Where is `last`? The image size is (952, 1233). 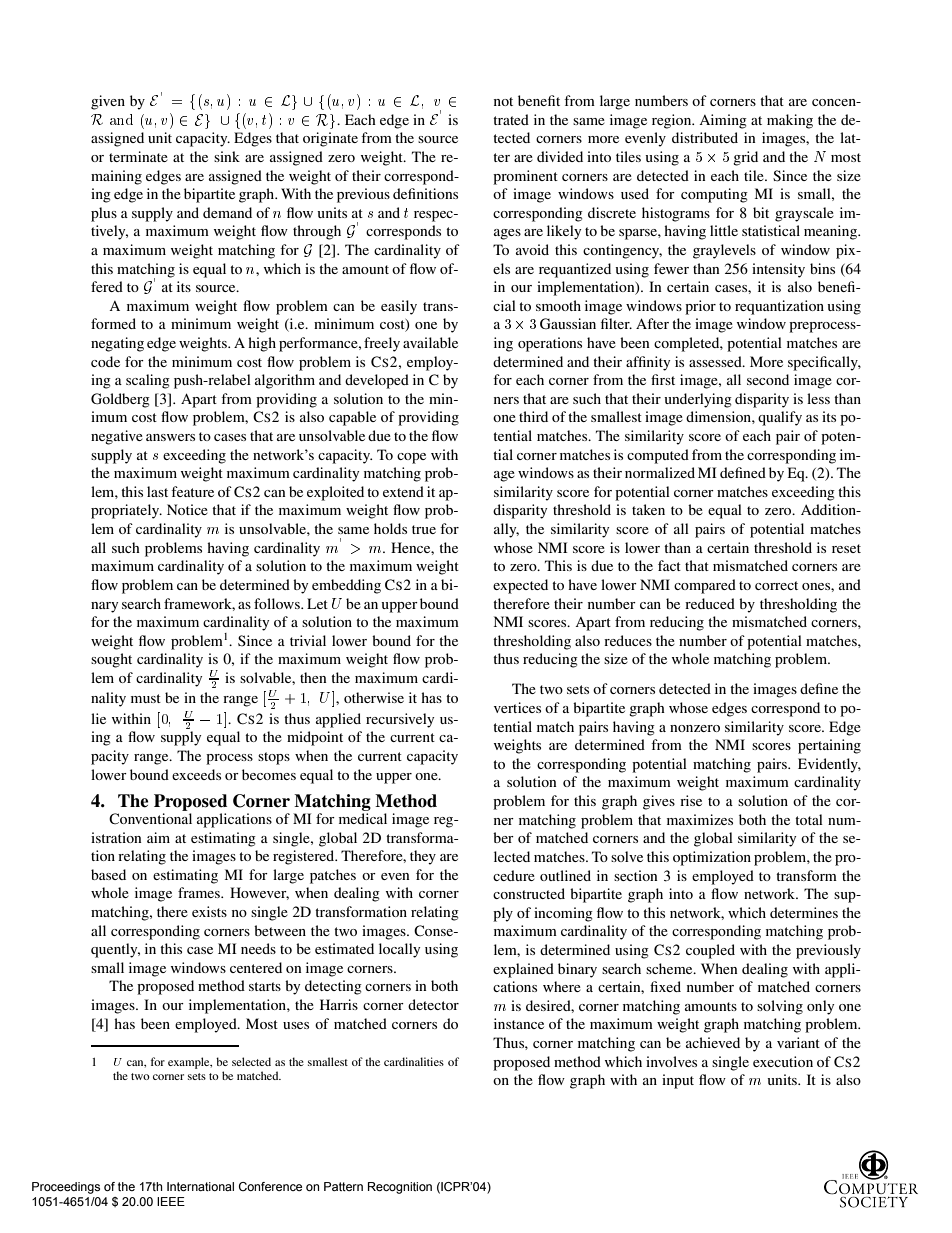
last is located at coordinates (157, 491).
